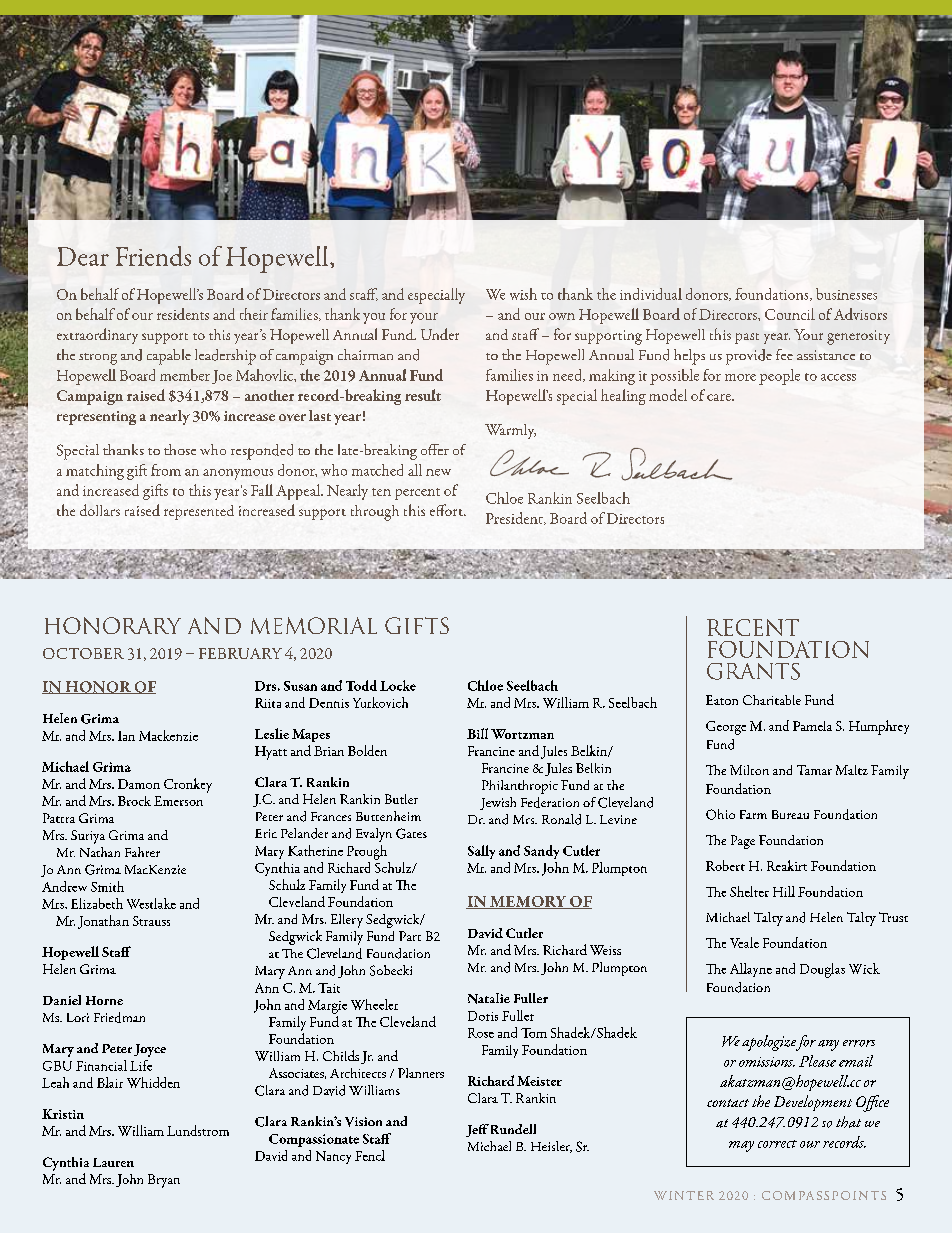  Describe the element at coordinates (164, 1181) in the screenshot. I see `Bryan` at that location.
